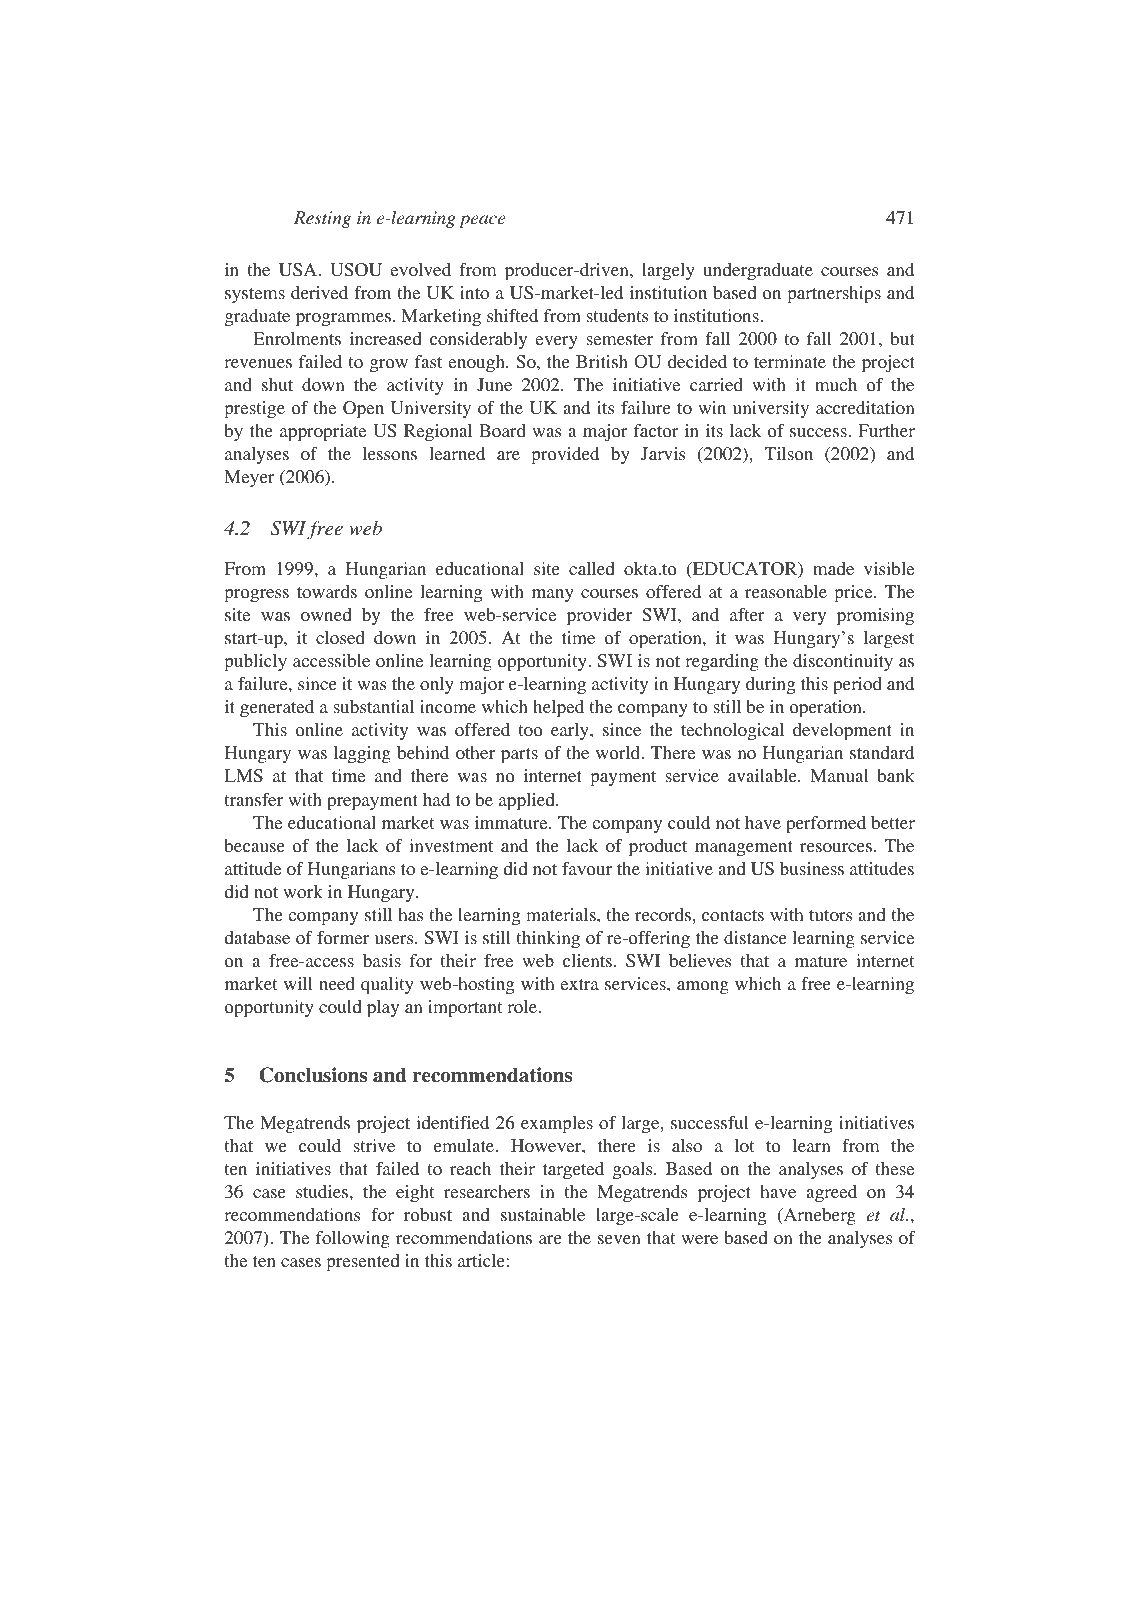 The height and width of the image is (1614, 1141). What do you see at coordinates (303, 891) in the image?
I see `work` at bounding box center [303, 891].
